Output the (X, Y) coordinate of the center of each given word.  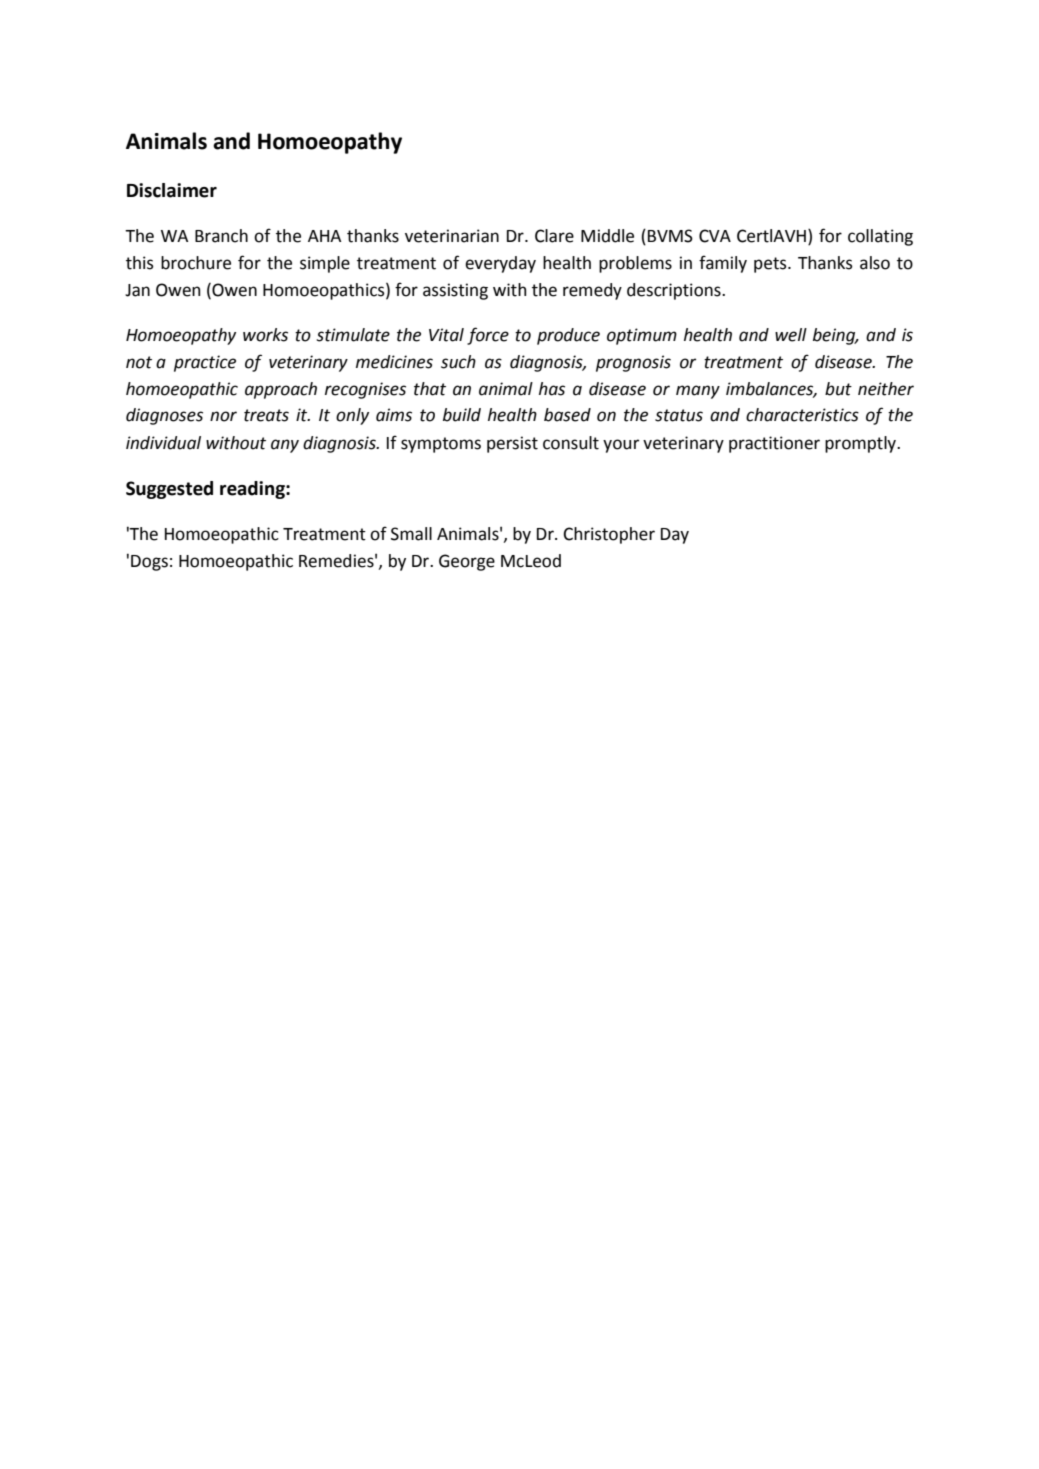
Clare (554, 236)
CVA (715, 236)
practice (205, 363)
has (552, 389)
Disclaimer (172, 190)
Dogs (149, 563)
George (467, 562)
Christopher (609, 535)
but (838, 389)
